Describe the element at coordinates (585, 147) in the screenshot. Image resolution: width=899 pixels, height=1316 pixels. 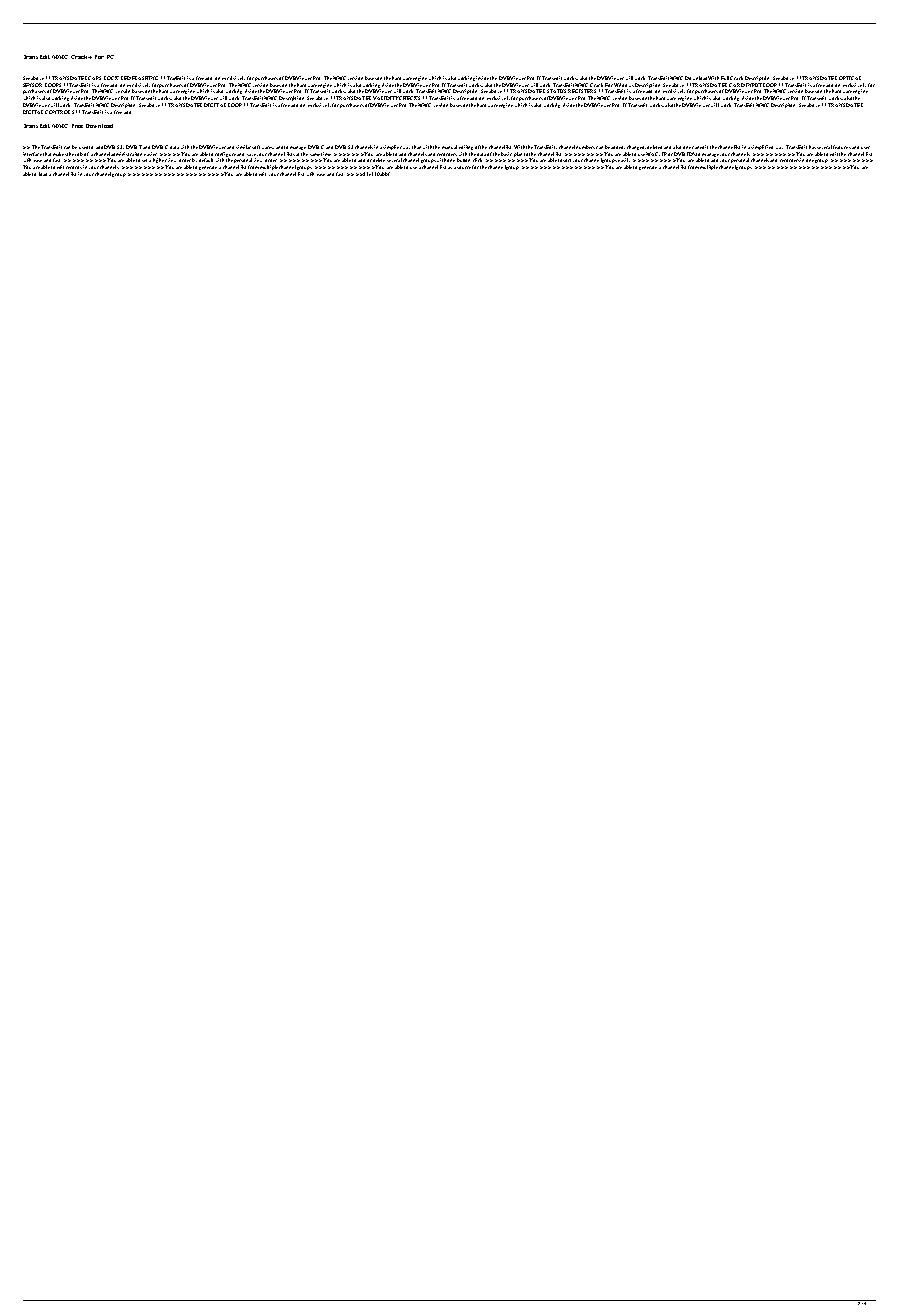
I see `numbers` at that location.
